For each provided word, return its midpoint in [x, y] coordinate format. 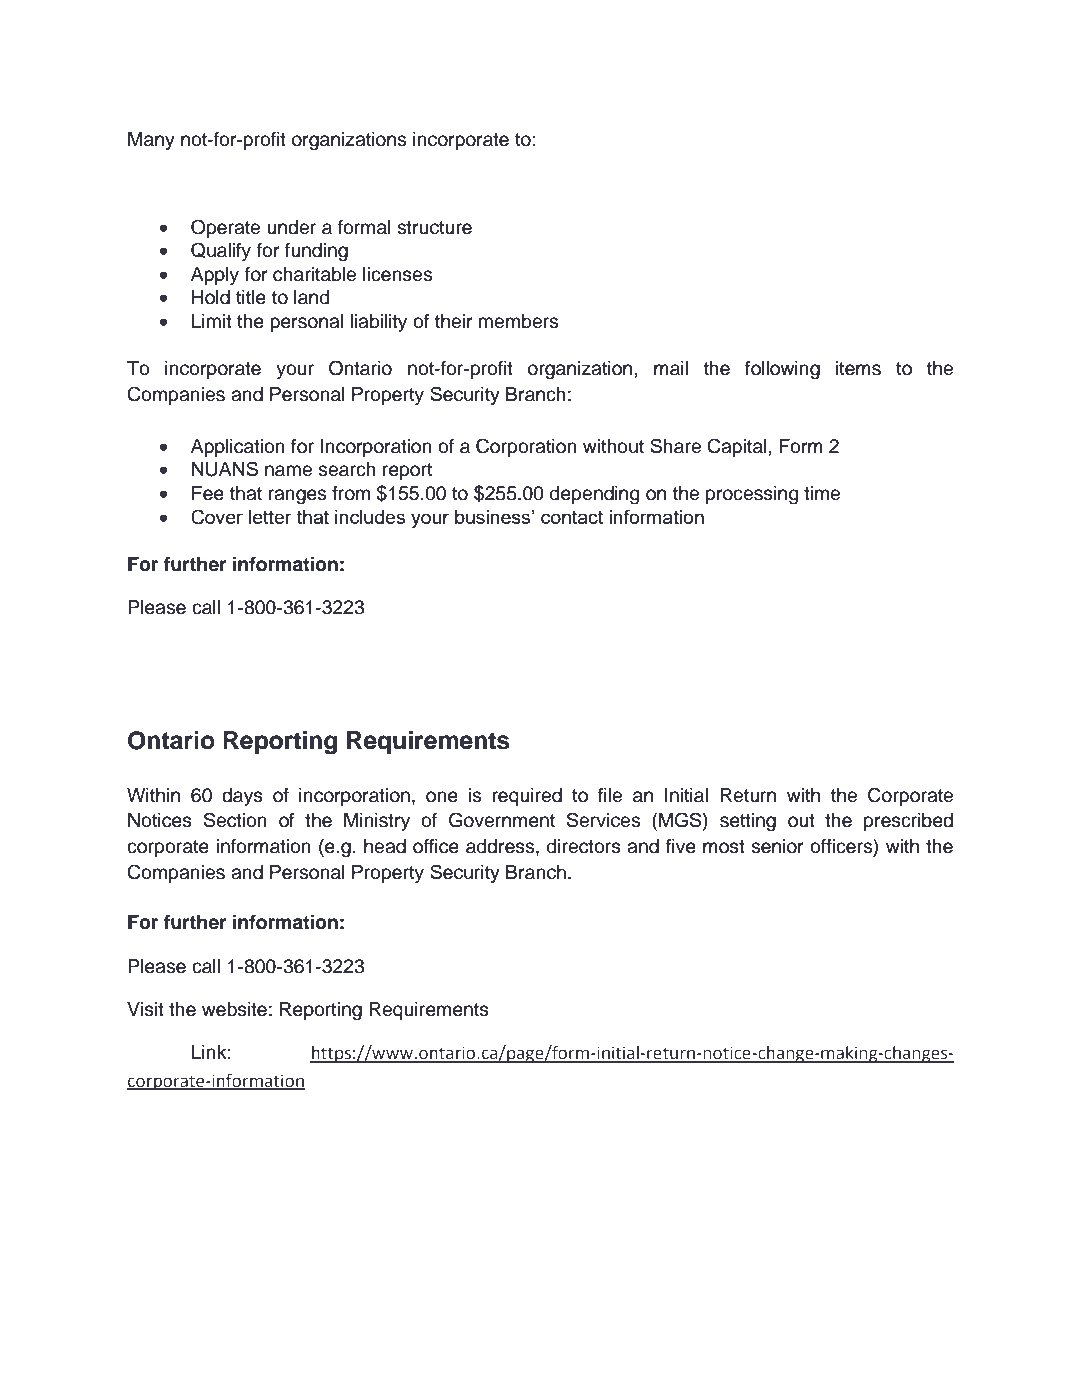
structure [434, 228]
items [858, 368]
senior [777, 846]
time [822, 493]
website [234, 1009]
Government [502, 820]
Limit [212, 321]
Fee [208, 493]
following [782, 370]
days [242, 797]
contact [572, 517]
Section [235, 820]
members [518, 321]
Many [151, 141]
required [527, 797]
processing [752, 495]
